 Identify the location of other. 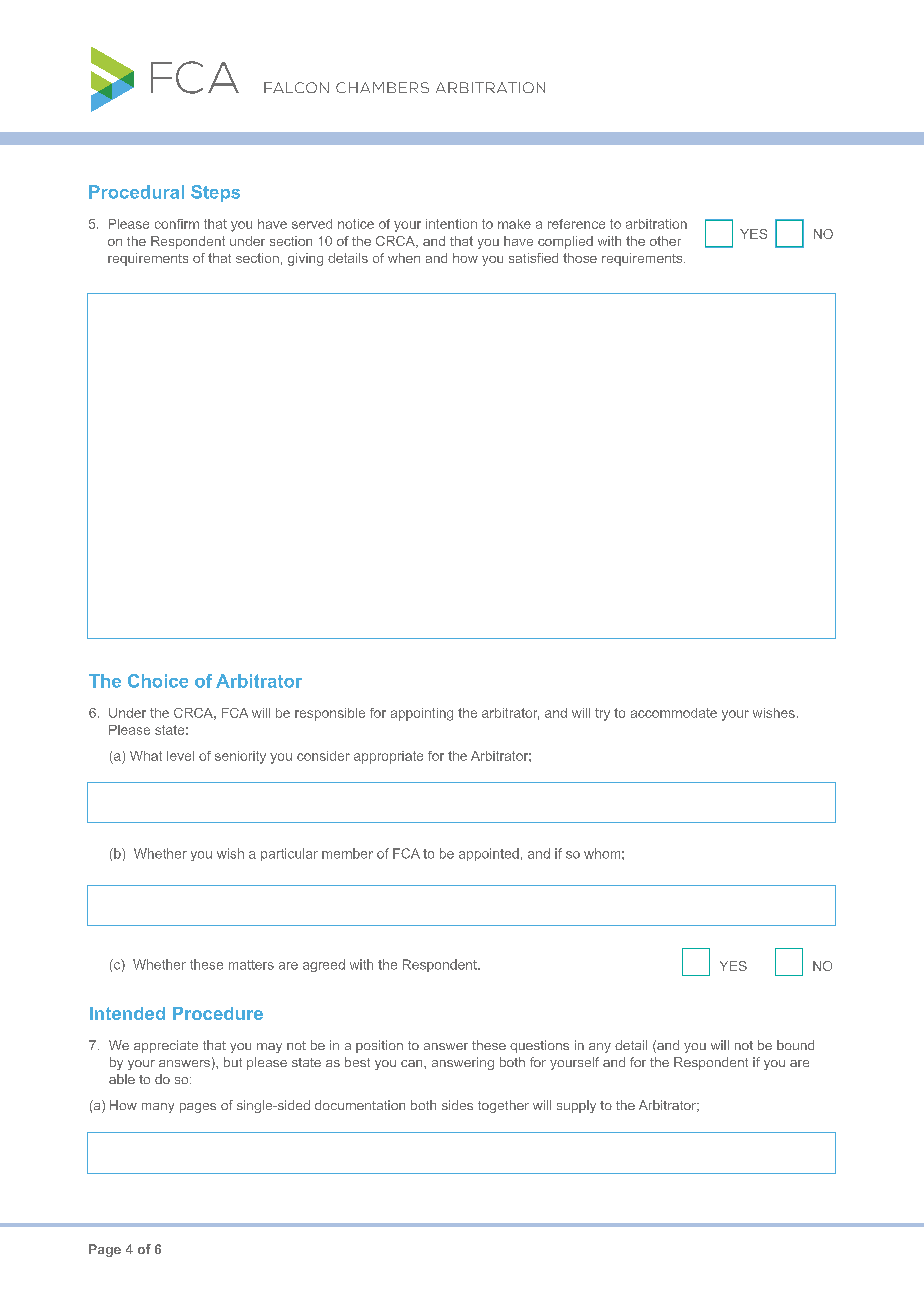
(665, 241).
